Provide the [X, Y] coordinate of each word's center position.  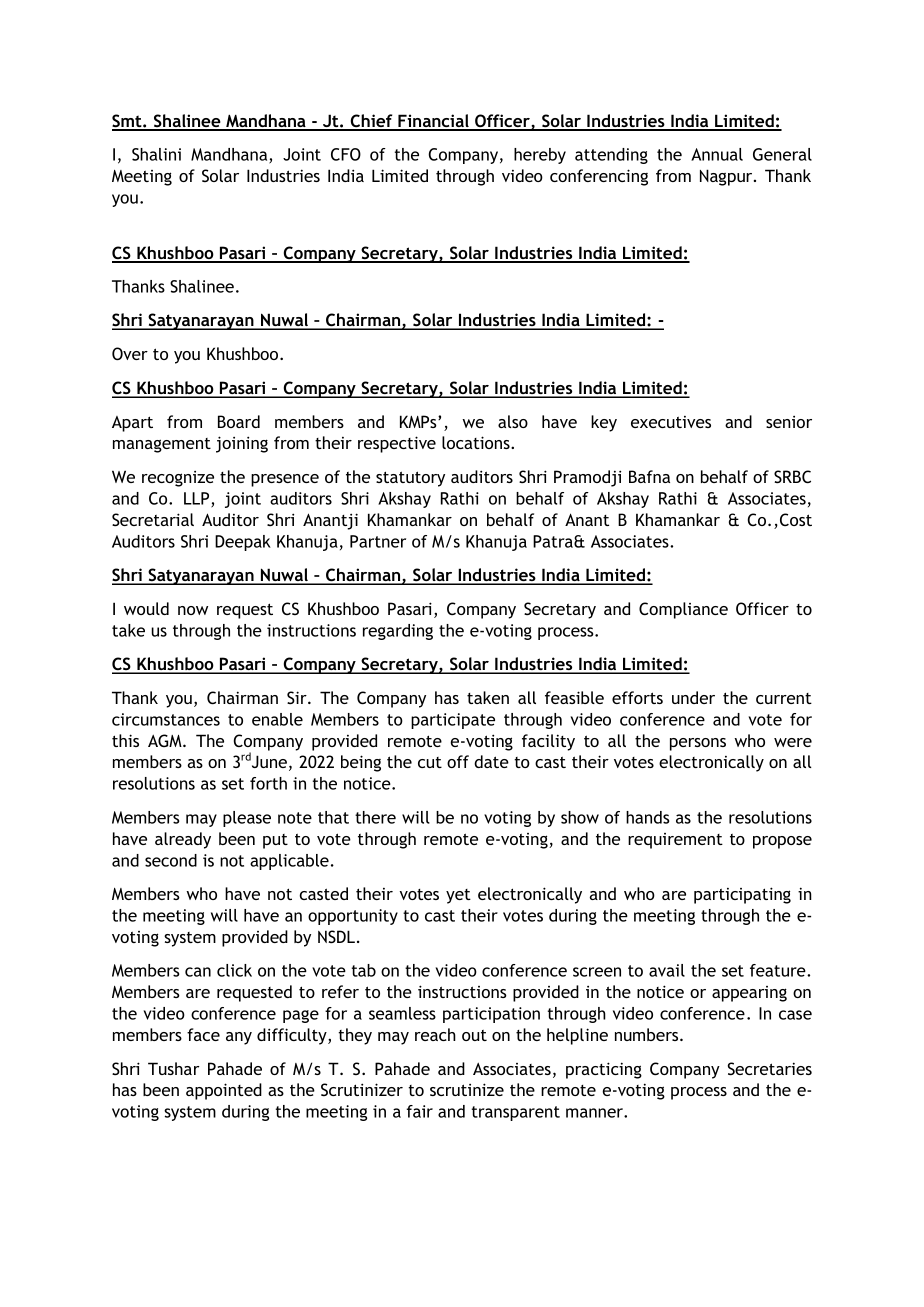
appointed [224, 1091]
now [193, 610]
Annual [717, 154]
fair [419, 1111]
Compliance [683, 610]
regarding [398, 632]
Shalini [156, 154]
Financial [433, 122]
